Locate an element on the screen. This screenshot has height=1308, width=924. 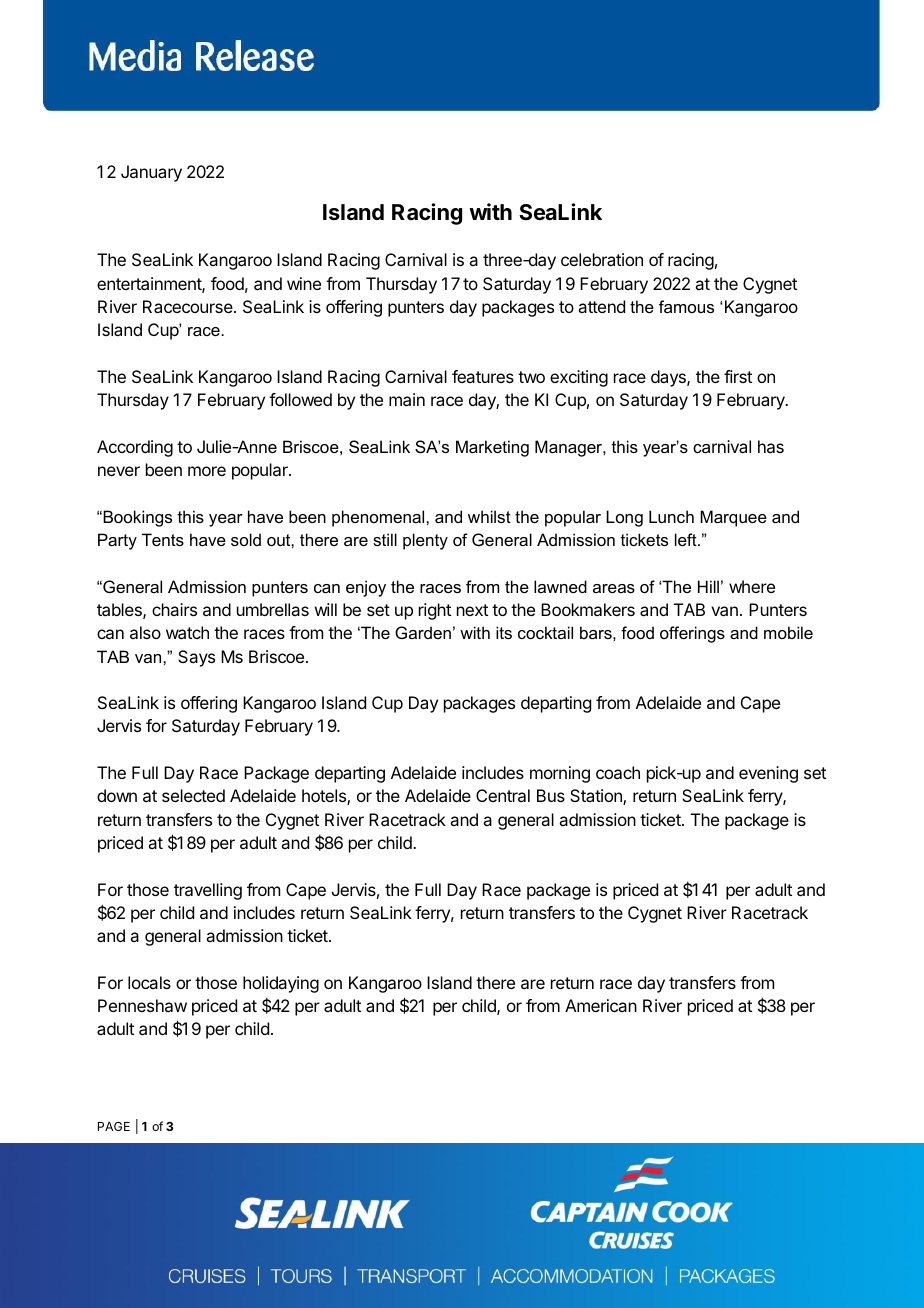
more is located at coordinates (207, 471).
